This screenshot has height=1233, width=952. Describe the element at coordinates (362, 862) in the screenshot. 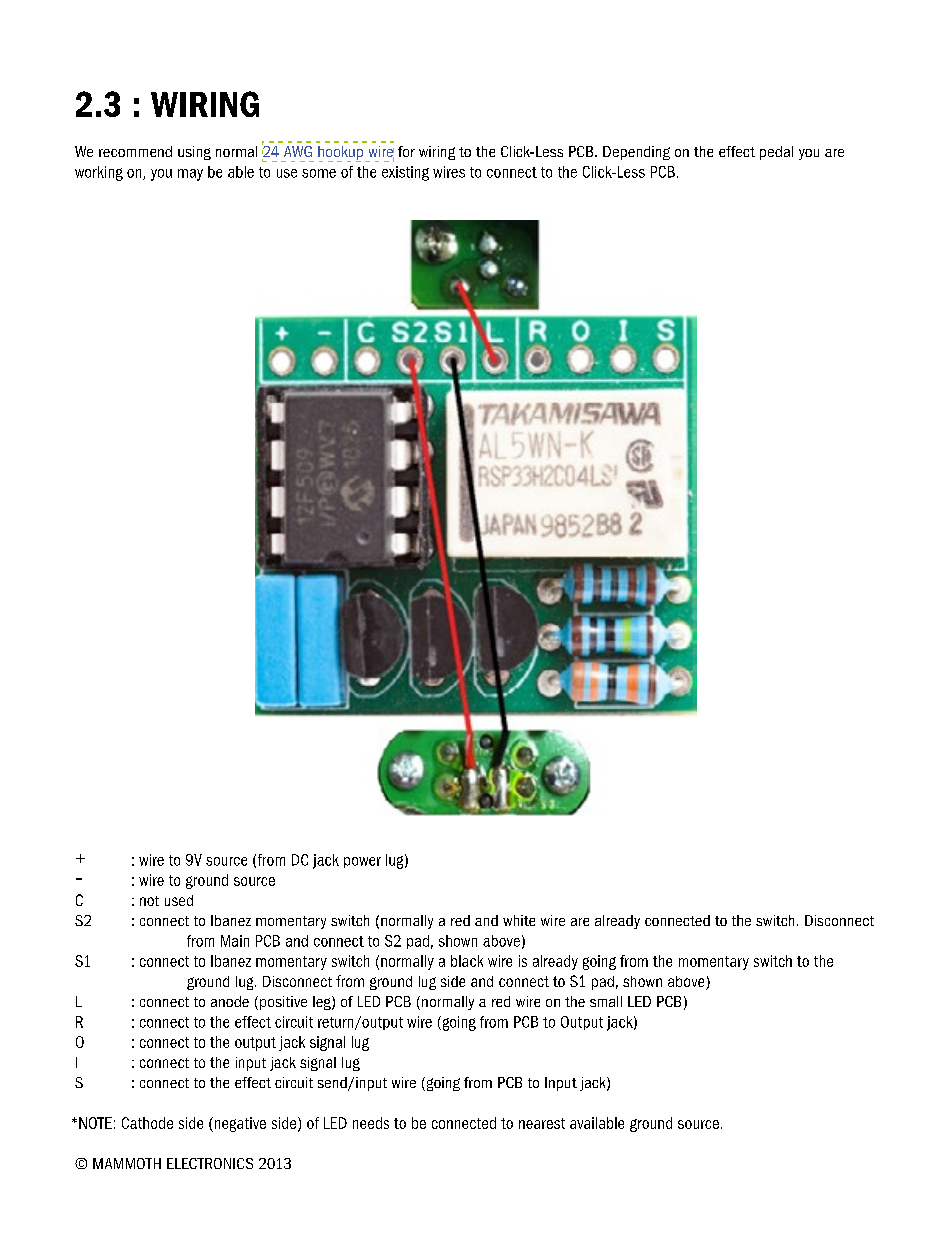

I see `power` at that location.
